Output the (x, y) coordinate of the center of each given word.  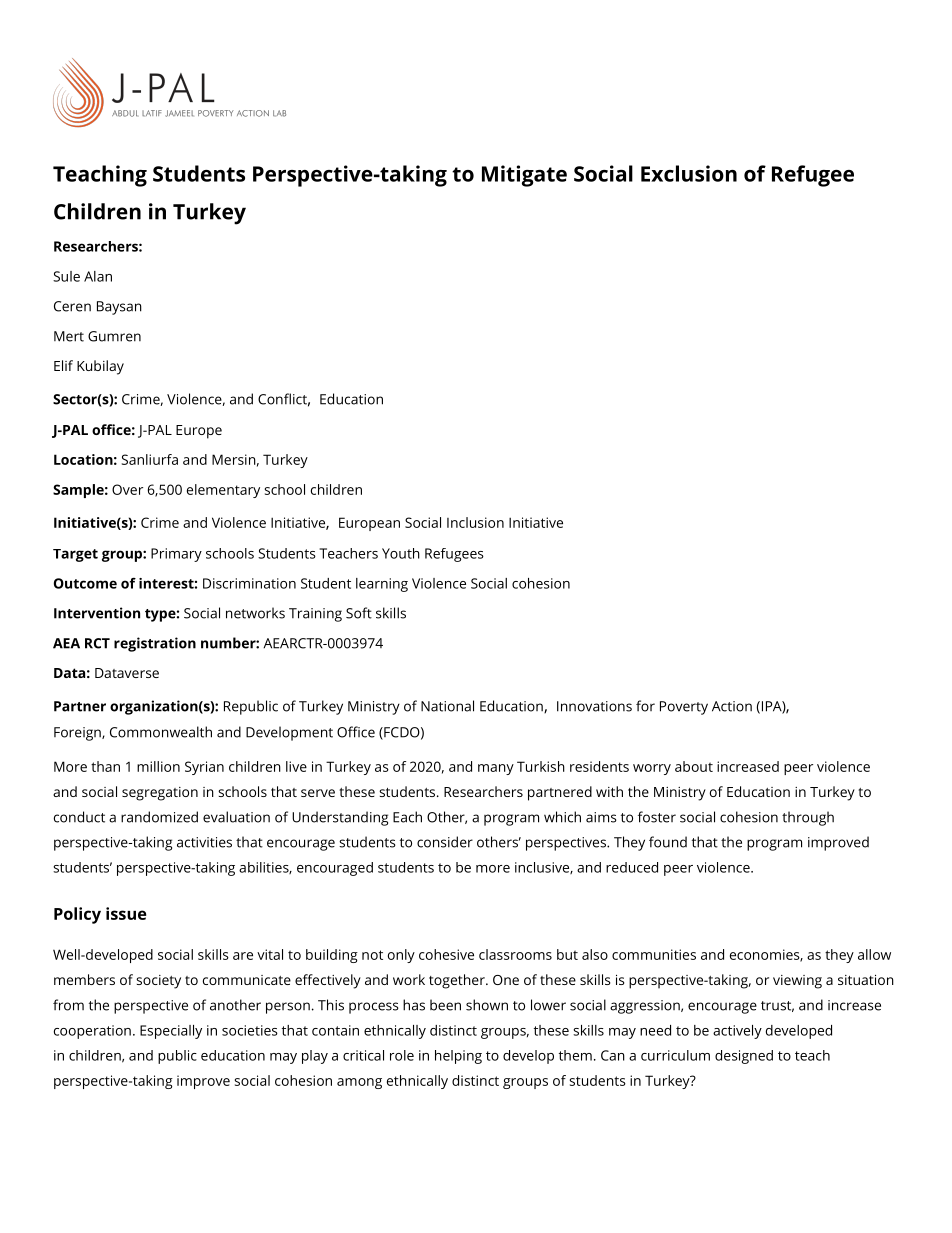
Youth (401, 553)
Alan (98, 276)
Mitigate (524, 176)
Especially (171, 1032)
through (808, 818)
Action (732, 706)
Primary (176, 555)
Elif (63, 365)
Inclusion (475, 522)
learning (382, 585)
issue (126, 913)
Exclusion (689, 173)
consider (445, 842)
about (694, 766)
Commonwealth (161, 732)
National (447, 706)
